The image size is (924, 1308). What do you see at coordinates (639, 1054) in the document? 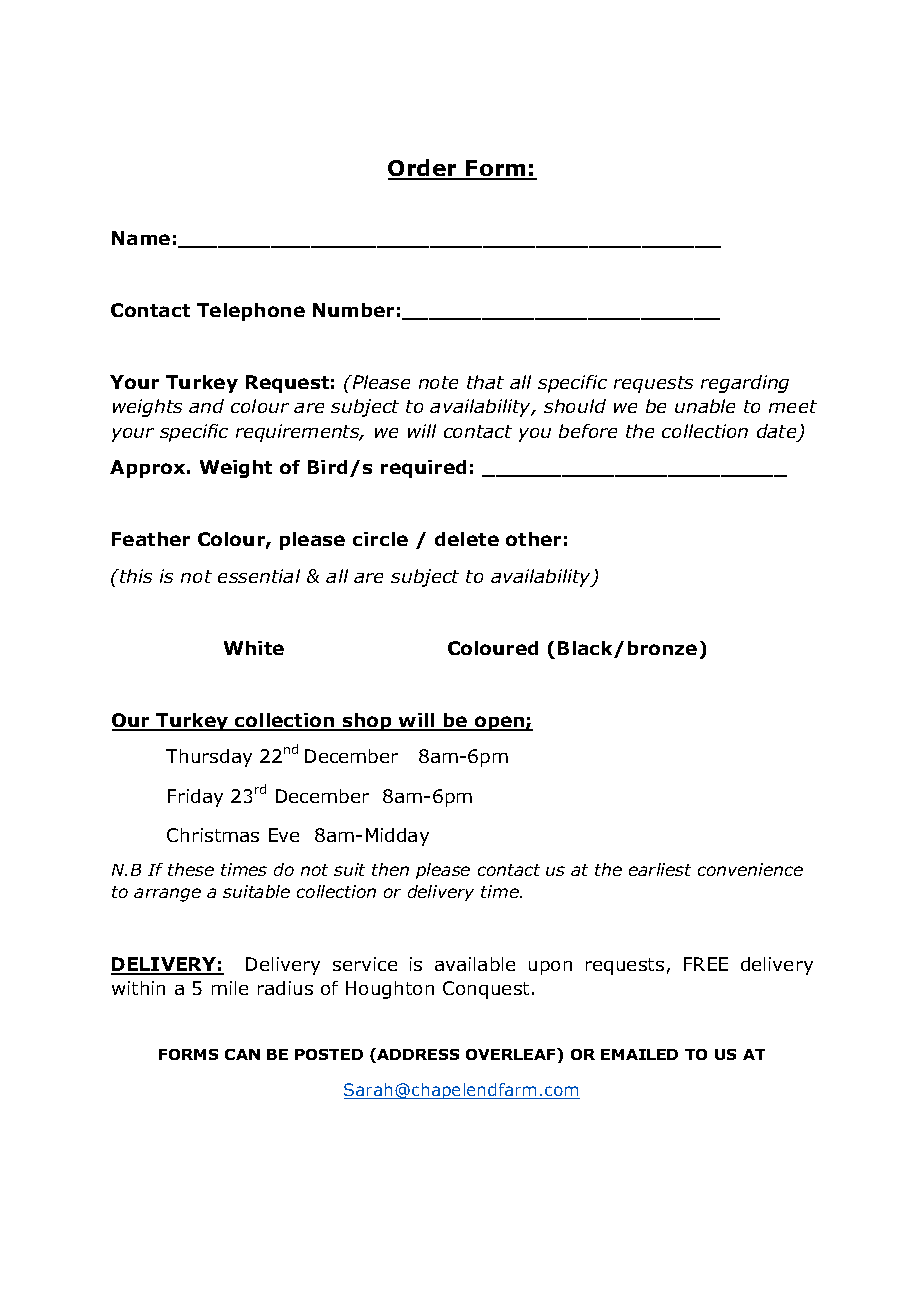
I see `EMAILED` at bounding box center [639, 1054].
